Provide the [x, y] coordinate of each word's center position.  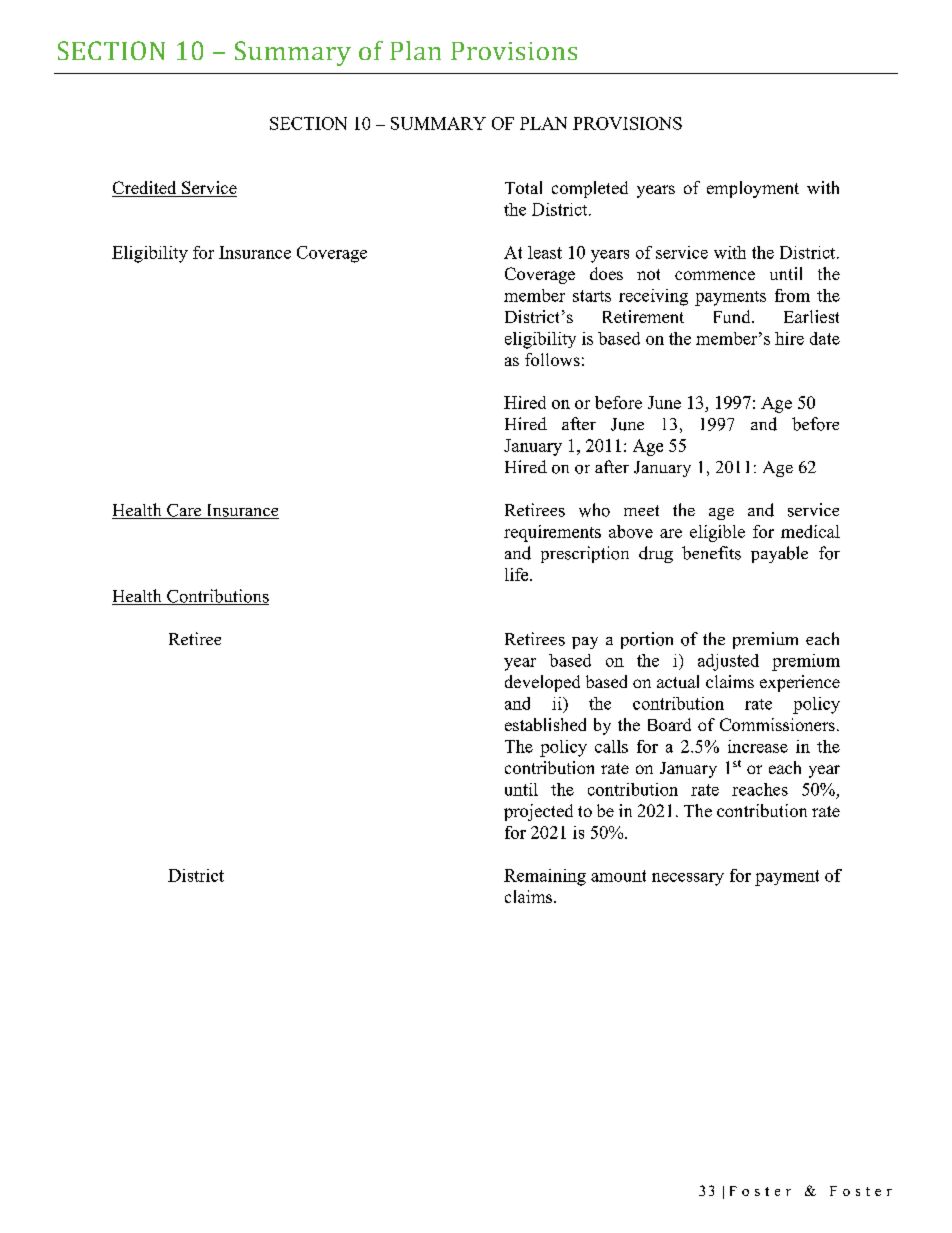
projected [538, 812]
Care [184, 511]
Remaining [545, 877]
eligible [717, 533]
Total [523, 187]
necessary [688, 879]
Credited [145, 189]
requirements [552, 533]
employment [753, 189]
